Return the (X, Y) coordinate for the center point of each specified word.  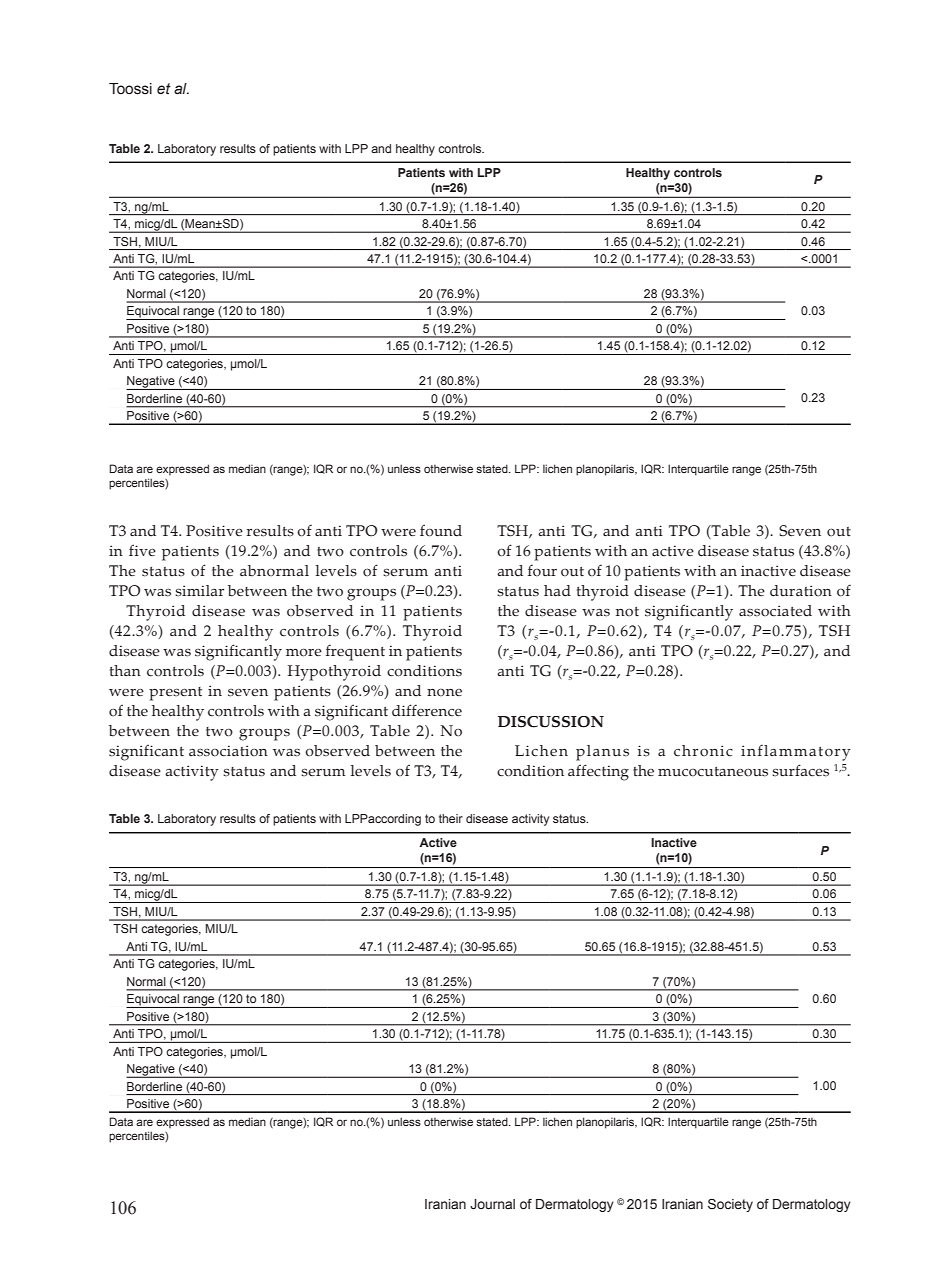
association (228, 751)
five (142, 550)
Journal (492, 1204)
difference (427, 710)
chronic (703, 751)
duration (801, 591)
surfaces (800, 770)
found (441, 530)
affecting (598, 772)
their (451, 818)
